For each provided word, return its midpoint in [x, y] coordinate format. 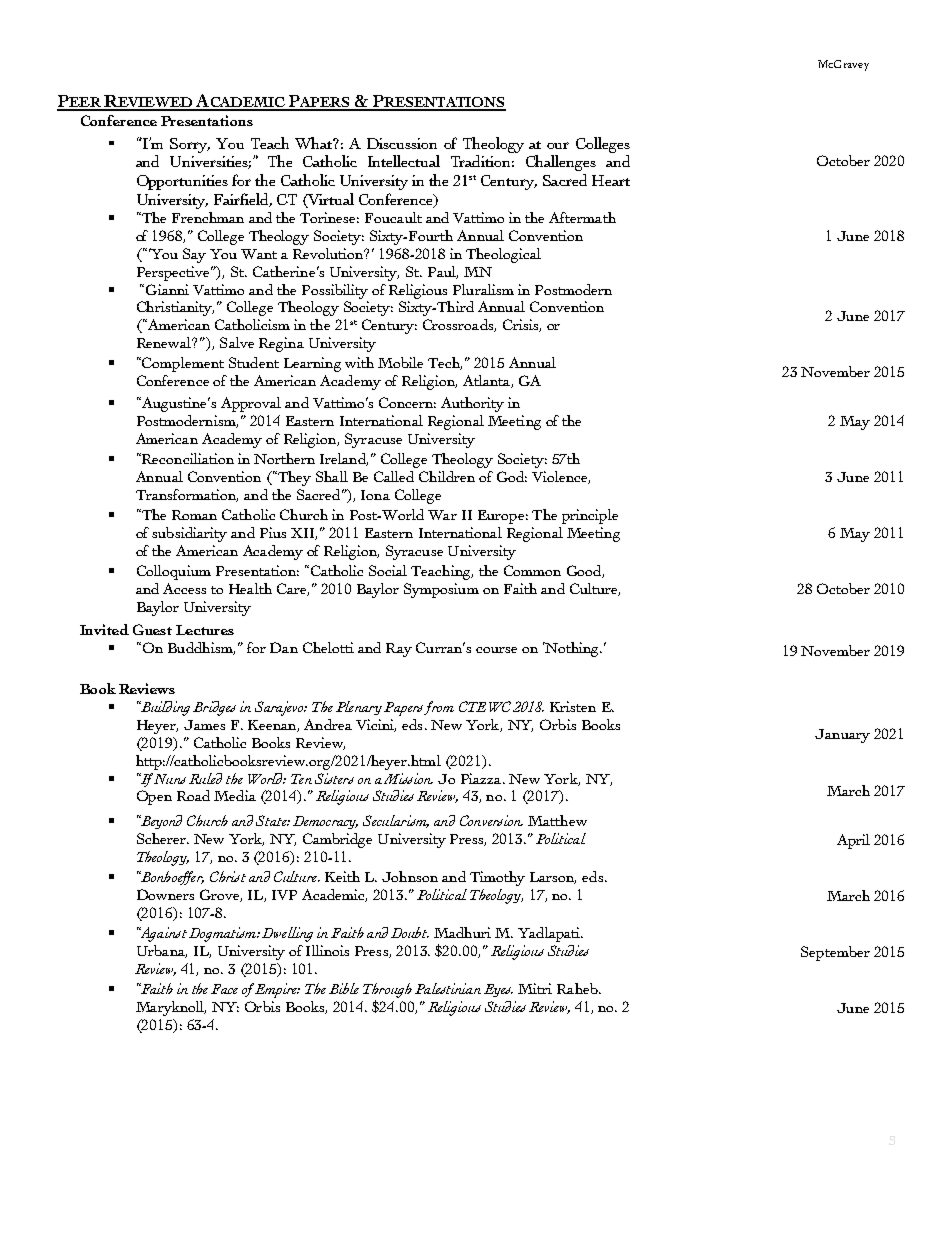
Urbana [162, 951]
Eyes [498, 990]
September [835, 953]
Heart [611, 180]
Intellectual [404, 161]
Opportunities [182, 182]
